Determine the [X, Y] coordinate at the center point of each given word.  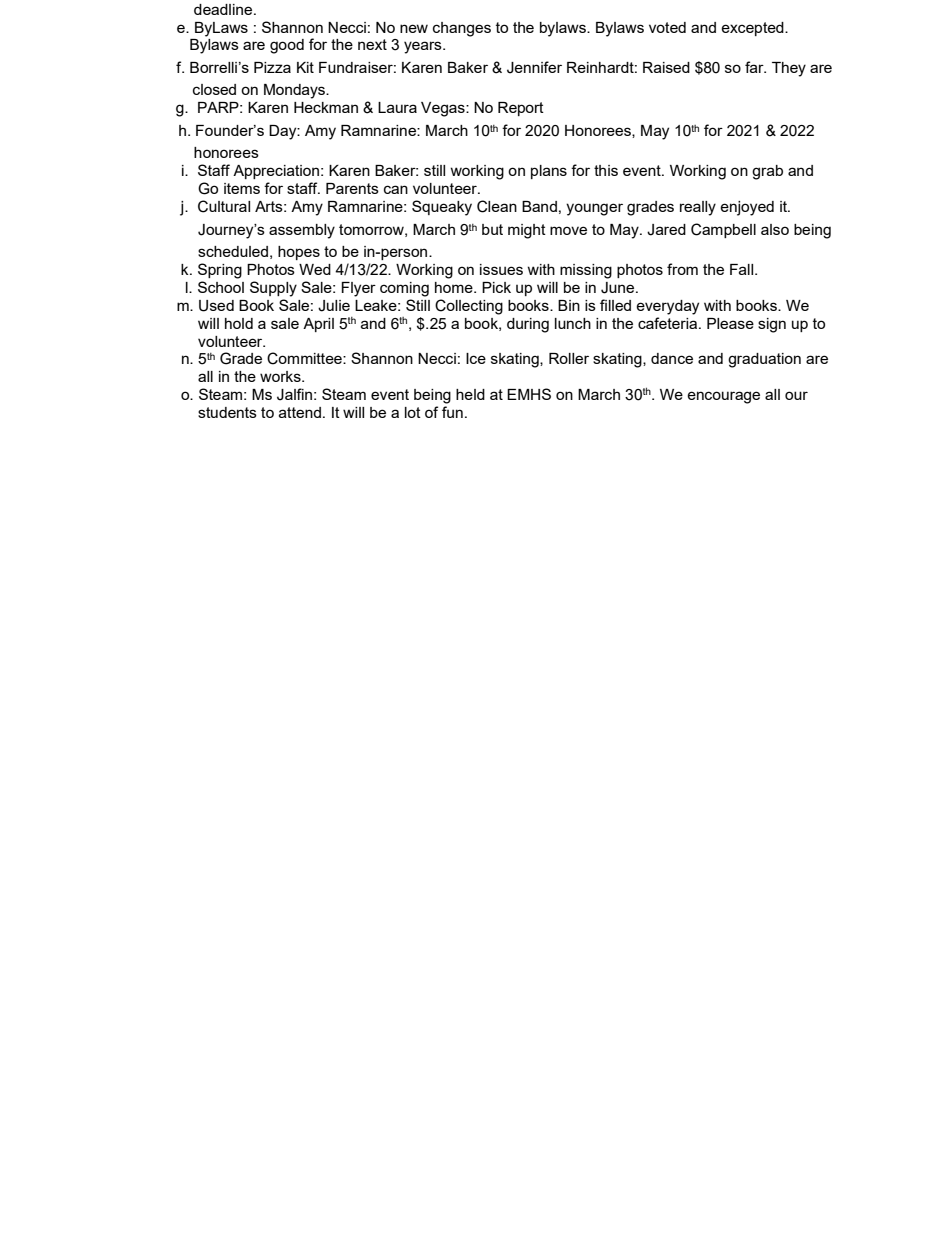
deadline [224, 9]
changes [462, 29]
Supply [273, 289]
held [470, 394]
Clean [497, 206]
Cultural [224, 206]
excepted [753, 29]
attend [300, 412]
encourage [723, 397]
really [698, 208]
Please [730, 323]
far [755, 67]
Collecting [469, 307]
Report [521, 109]
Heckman [326, 107]
